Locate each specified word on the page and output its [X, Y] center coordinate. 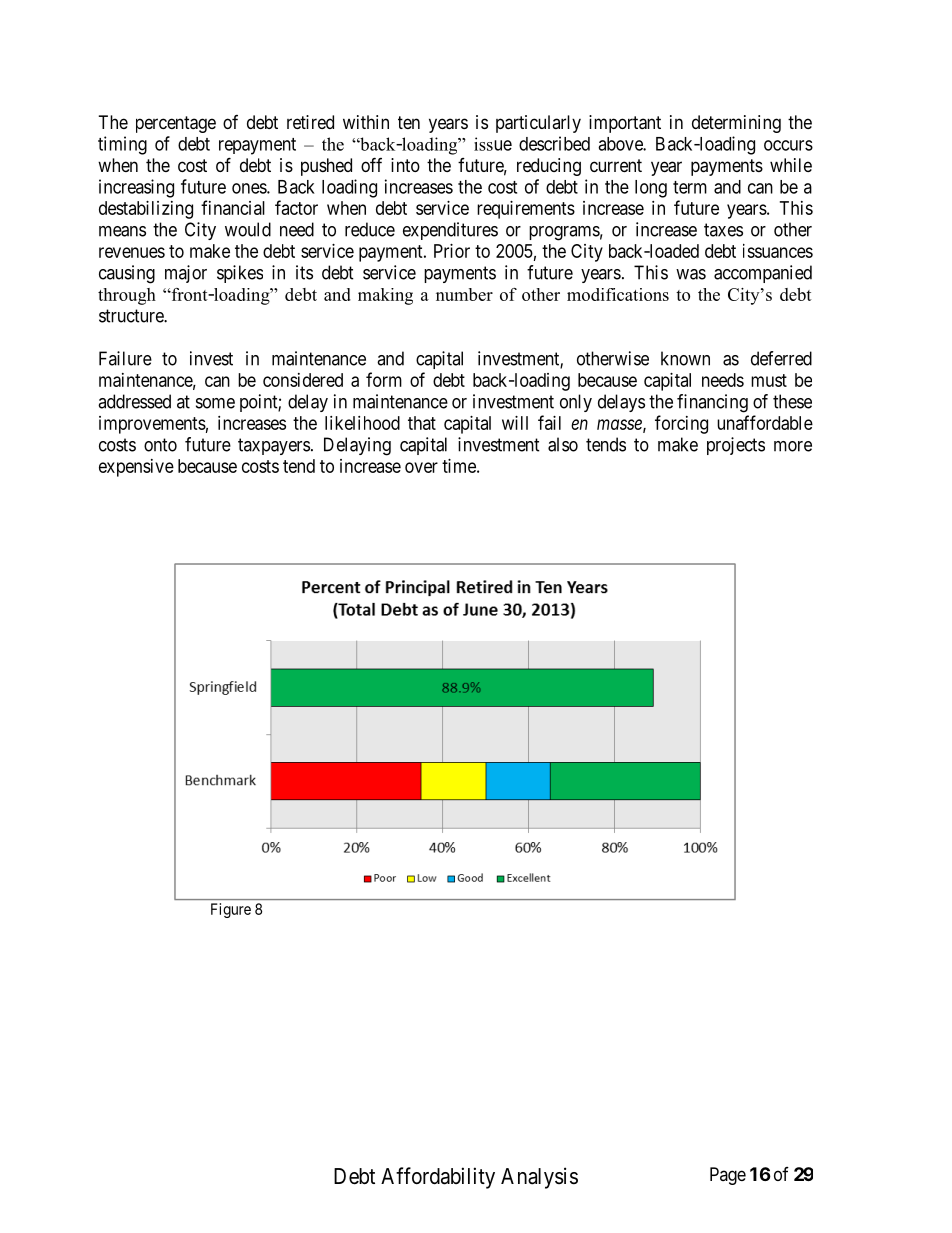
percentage [176, 124]
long [651, 189]
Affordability [438, 1178]
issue [493, 144]
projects [736, 446]
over [421, 467]
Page [728, 1176]
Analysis [539, 1178]
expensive [136, 468]
